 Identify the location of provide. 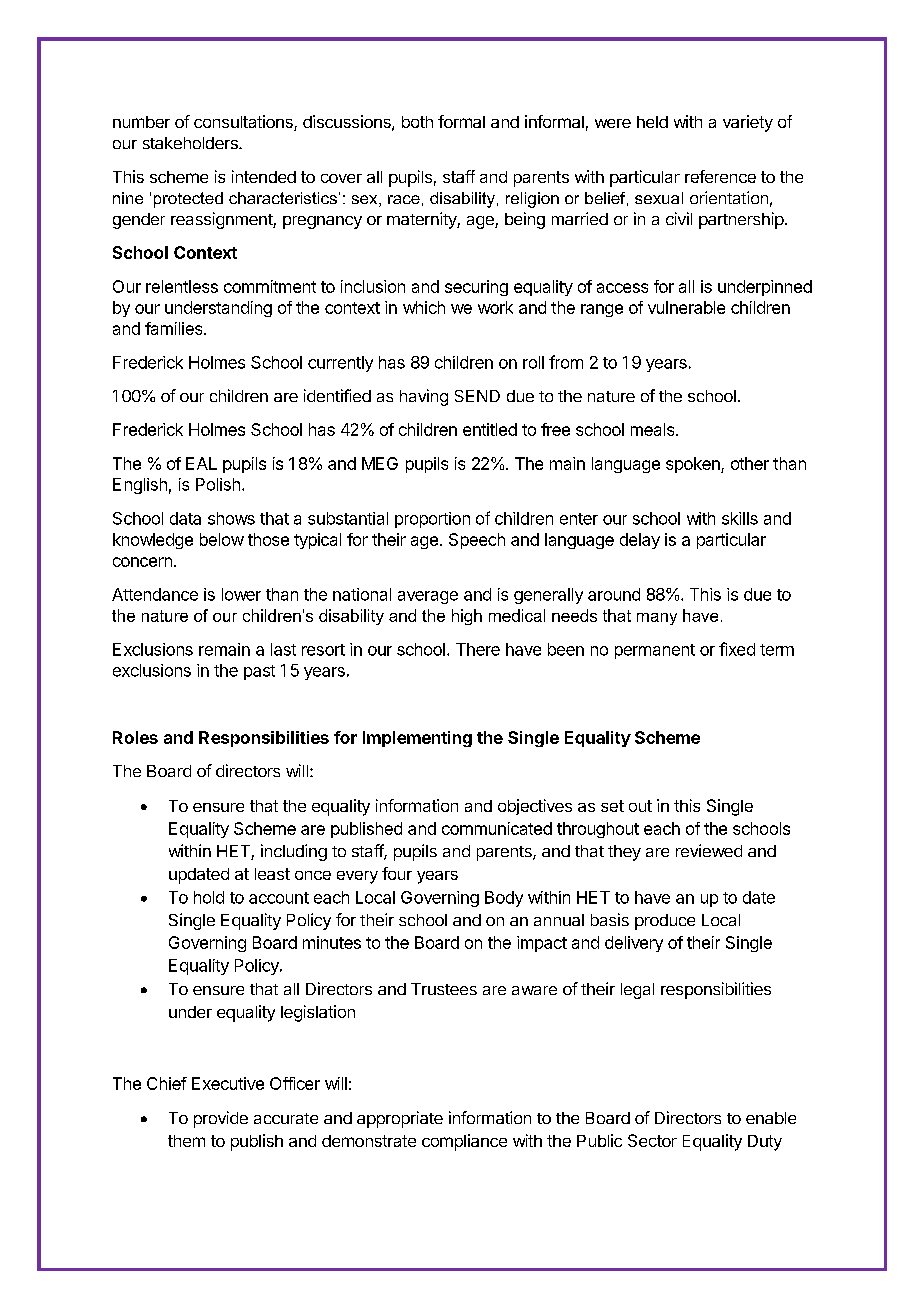
(221, 1119).
